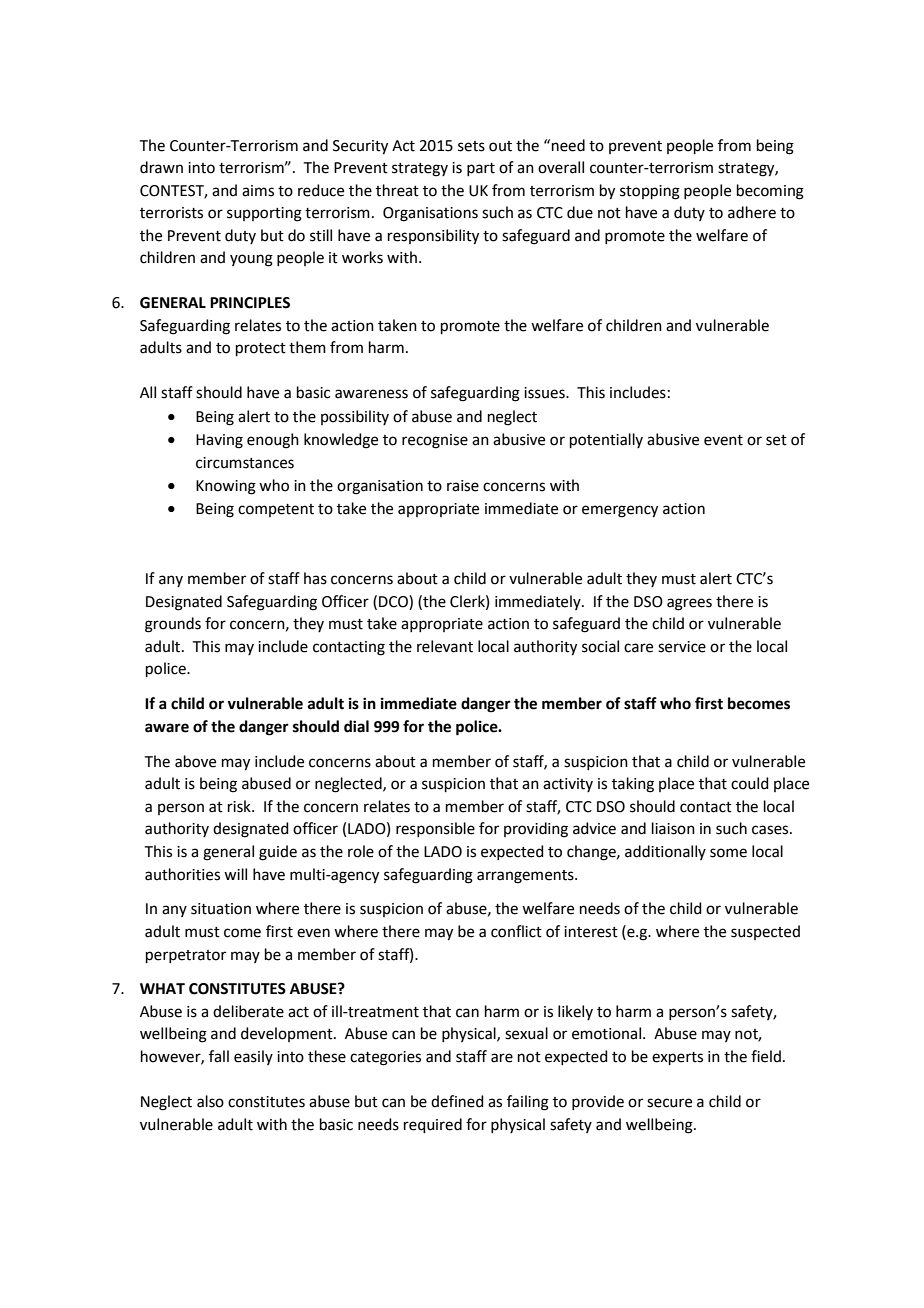  Describe the element at coordinates (682, 647) in the screenshot. I see `service` at that location.
